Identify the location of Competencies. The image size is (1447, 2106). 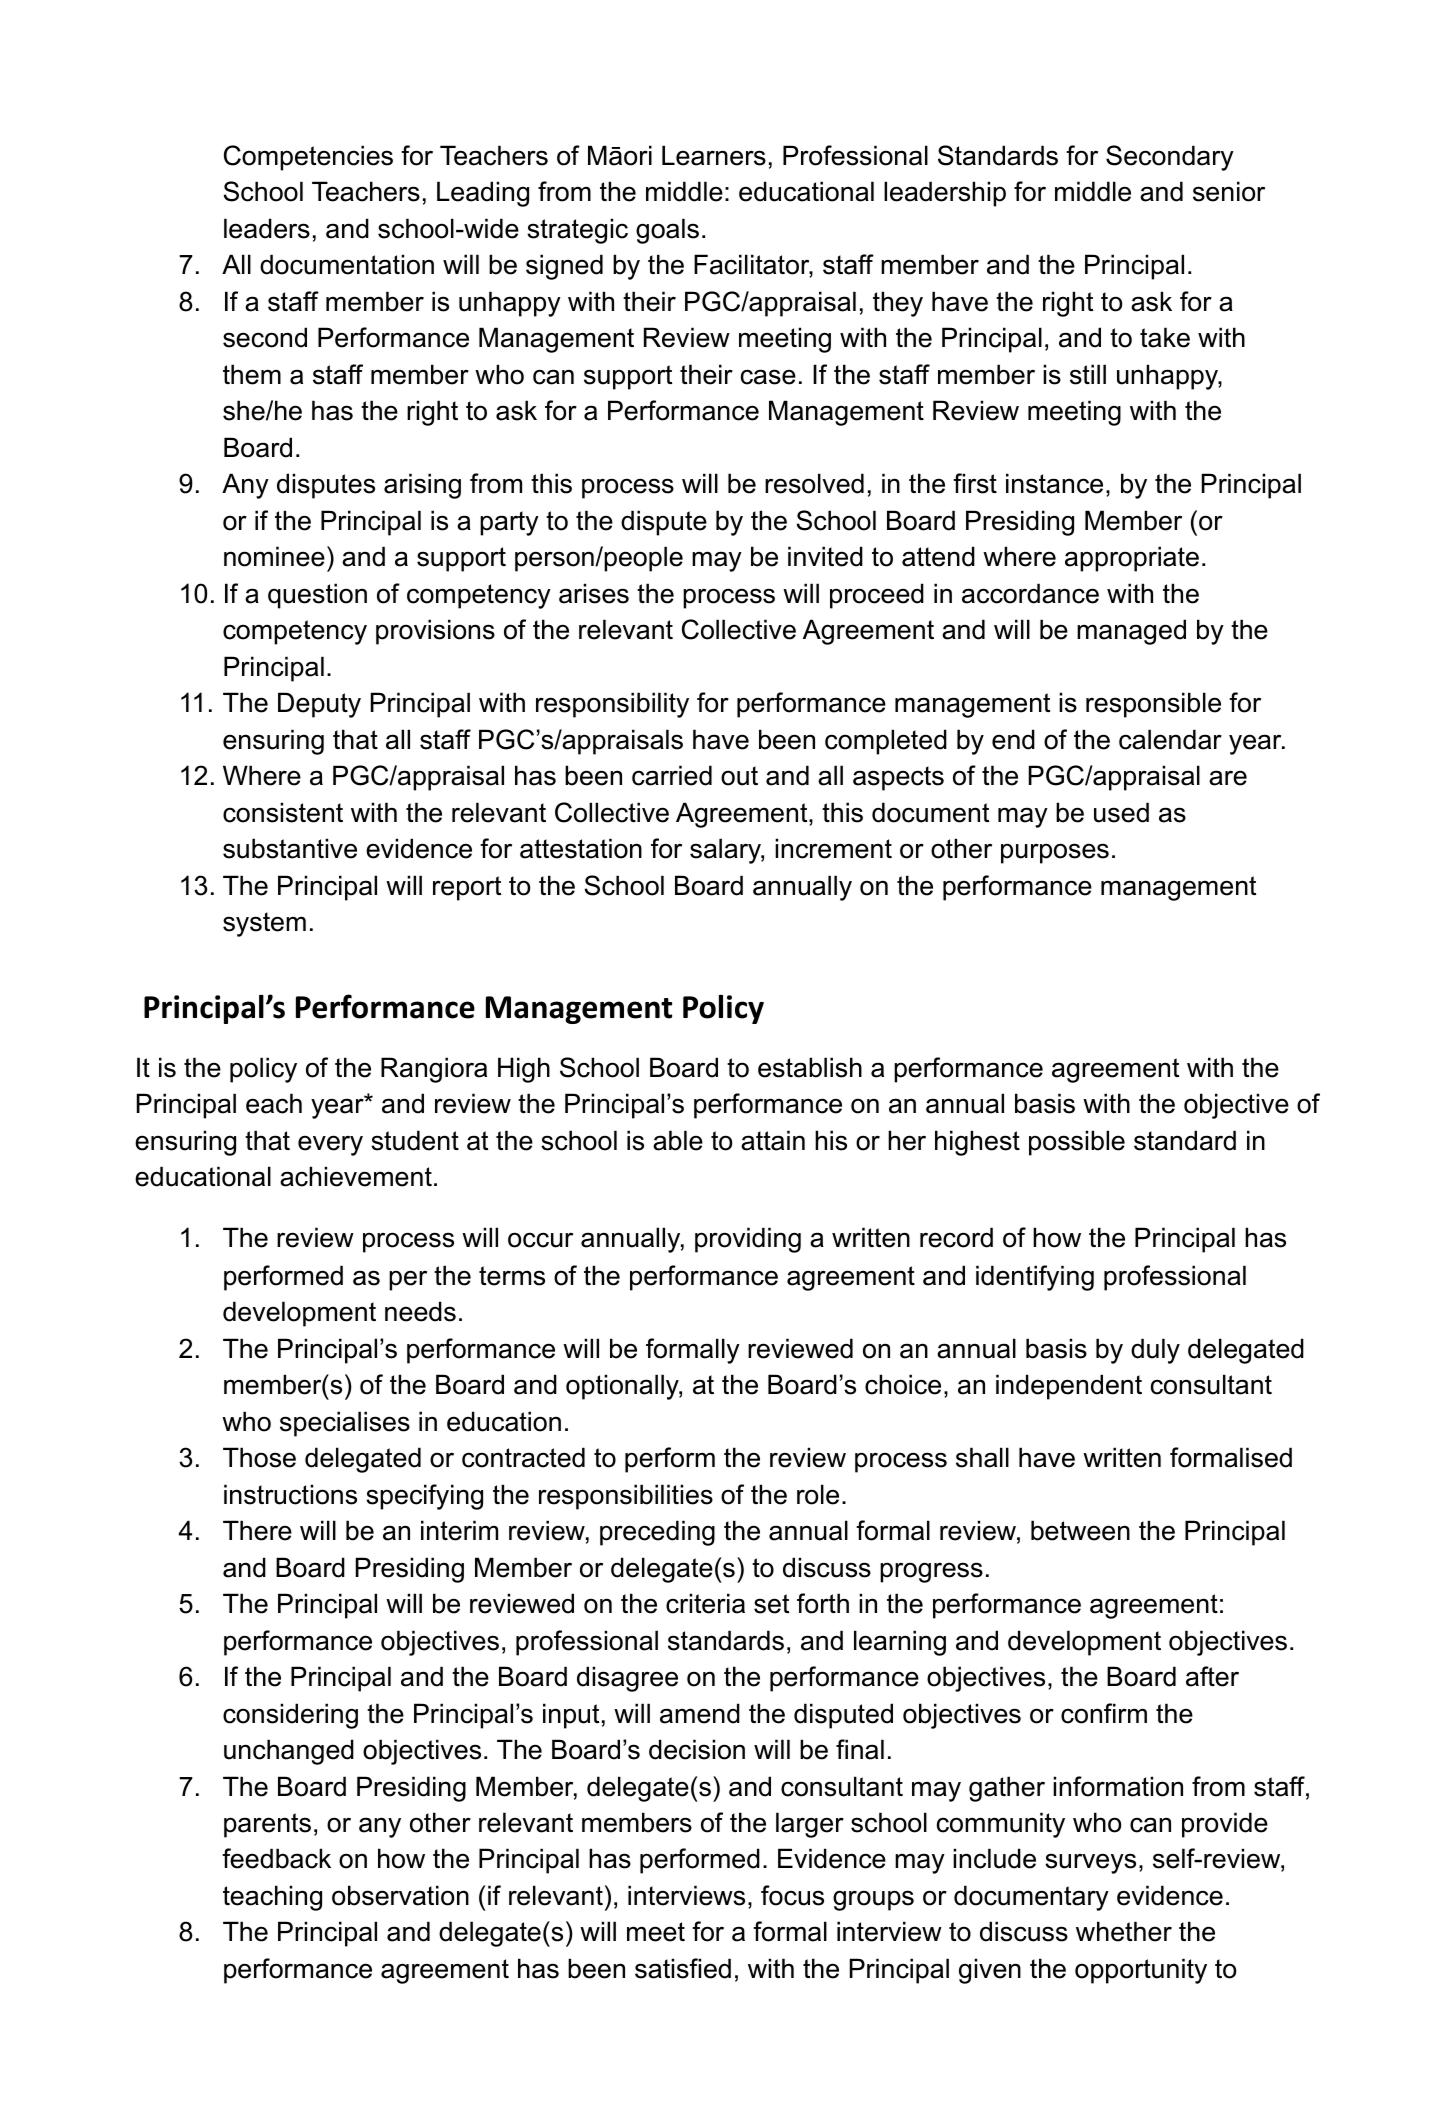
(308, 158).
